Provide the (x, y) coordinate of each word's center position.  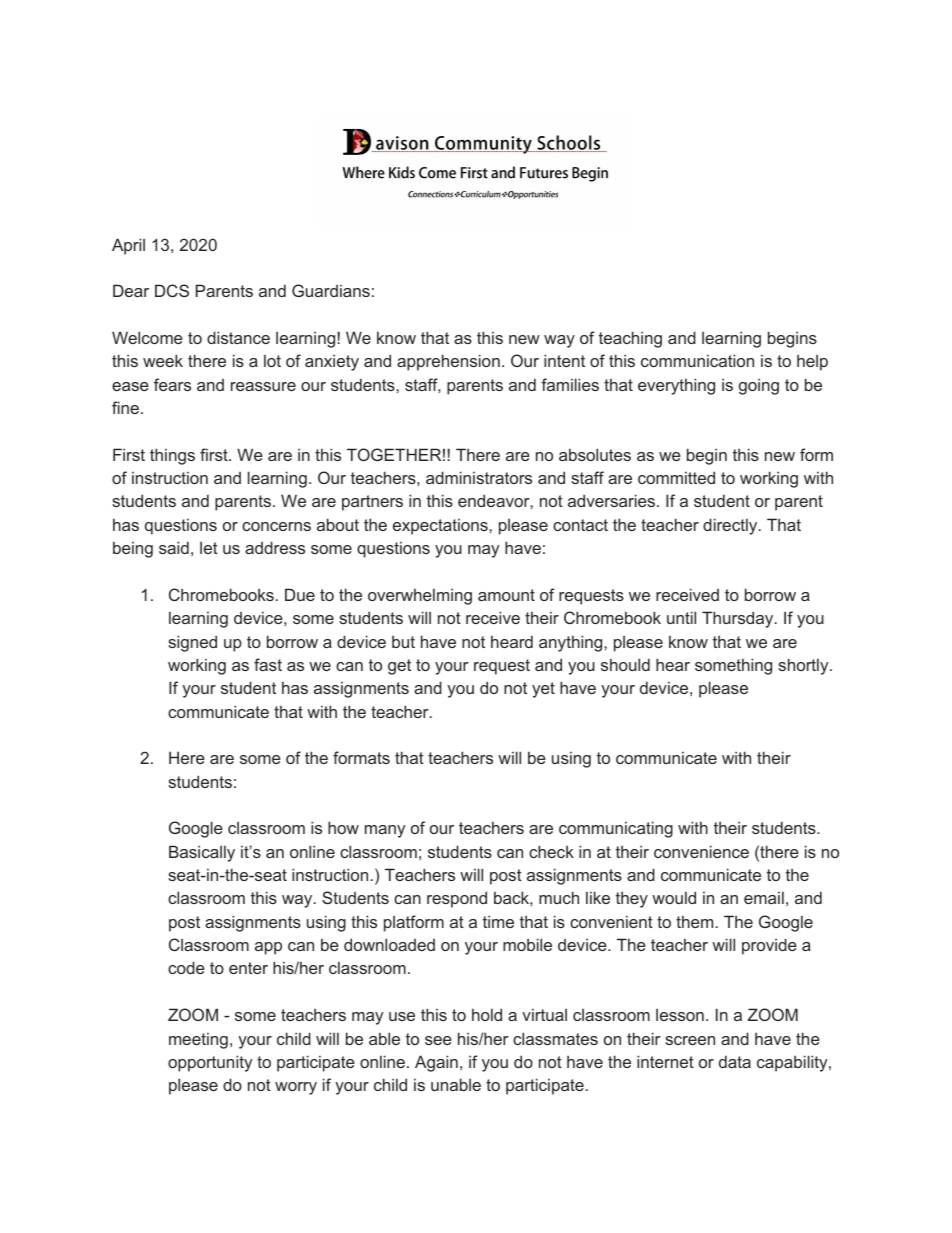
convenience (701, 851)
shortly (804, 666)
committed (676, 477)
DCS (172, 290)
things (172, 456)
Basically (202, 853)
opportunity (210, 1063)
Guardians (331, 290)
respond (457, 899)
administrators (479, 477)
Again (436, 1063)
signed (192, 643)
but (403, 641)
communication (697, 360)
